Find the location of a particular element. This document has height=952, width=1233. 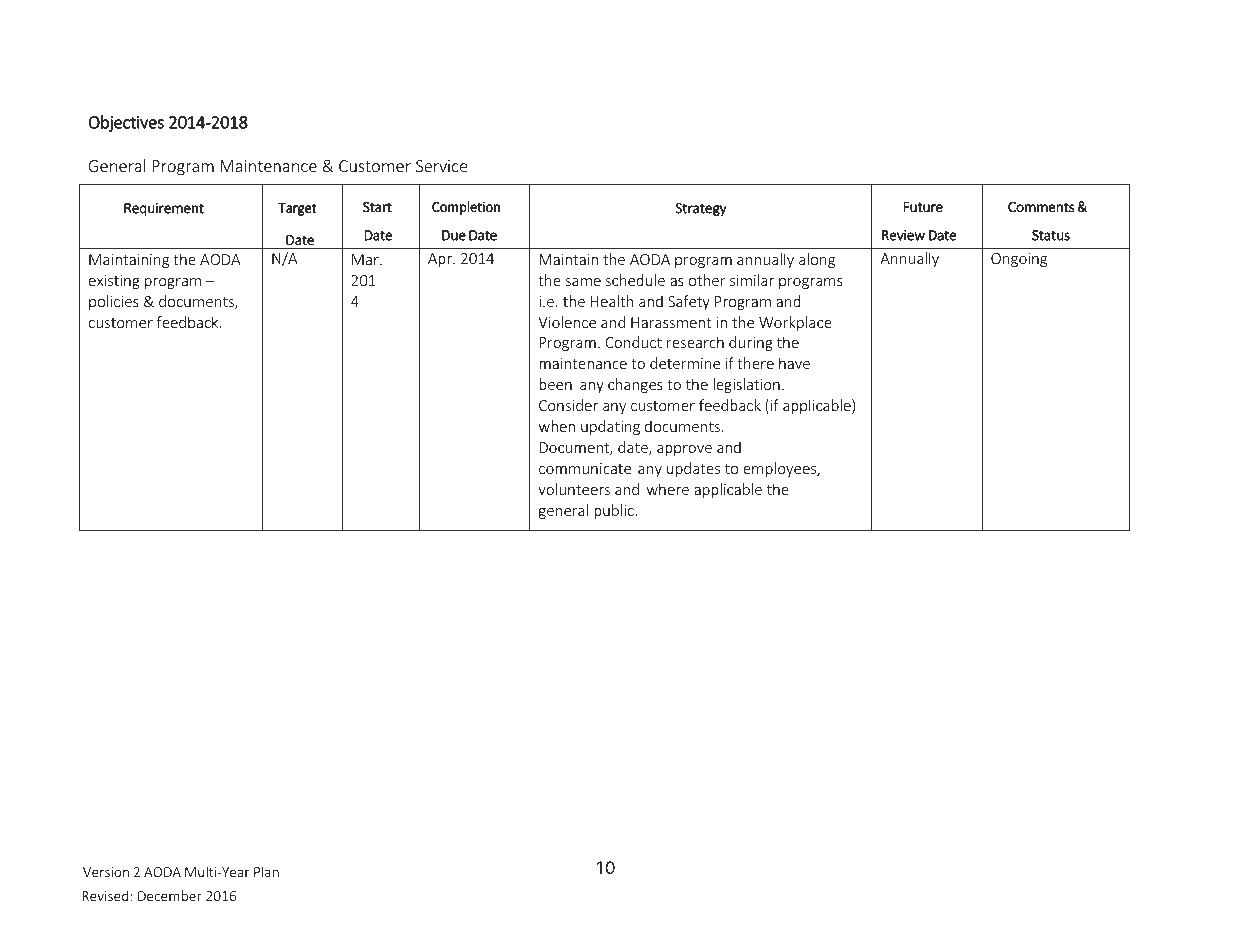

where is located at coordinates (668, 489).
